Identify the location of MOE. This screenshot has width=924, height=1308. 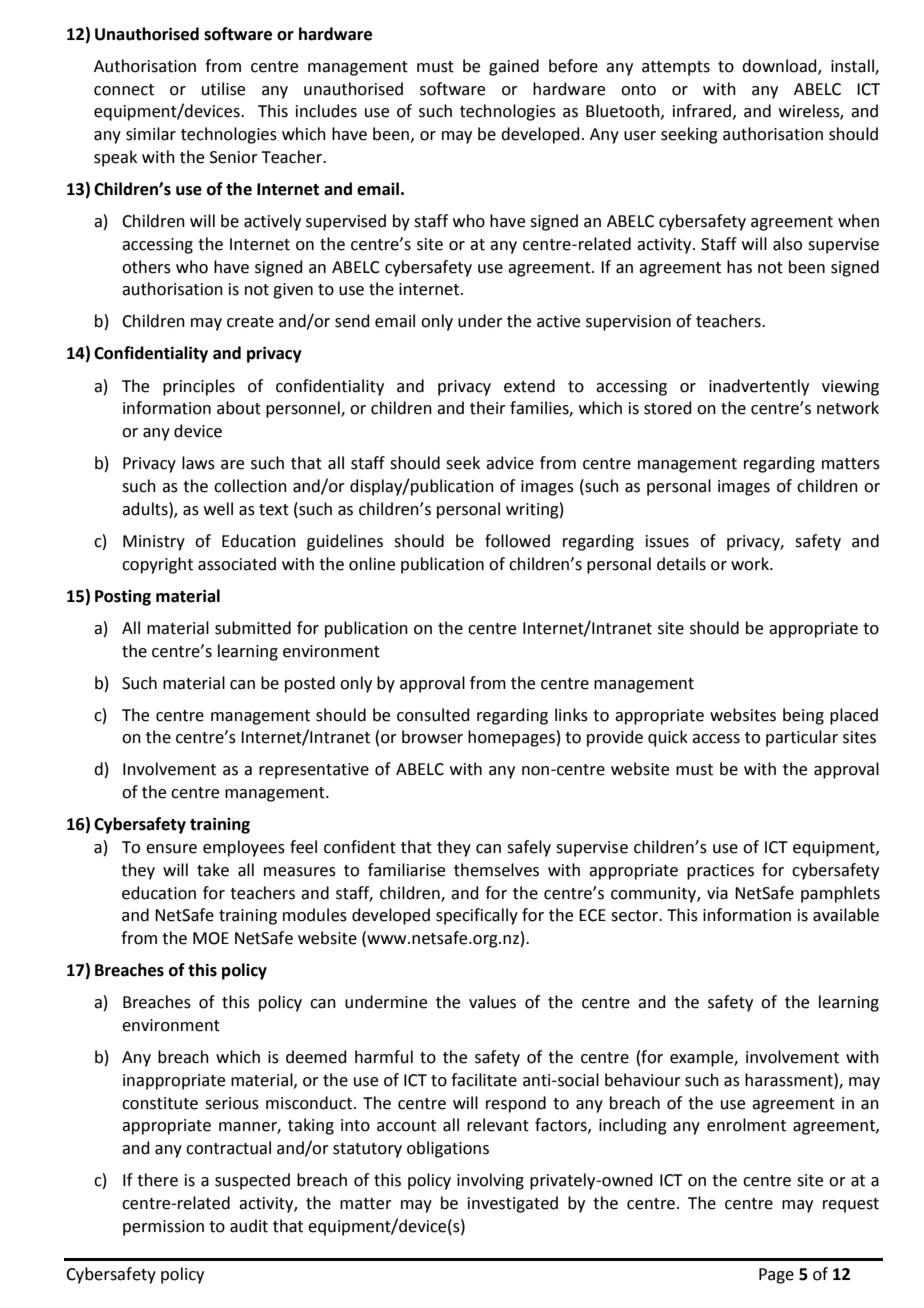
(211, 938).
